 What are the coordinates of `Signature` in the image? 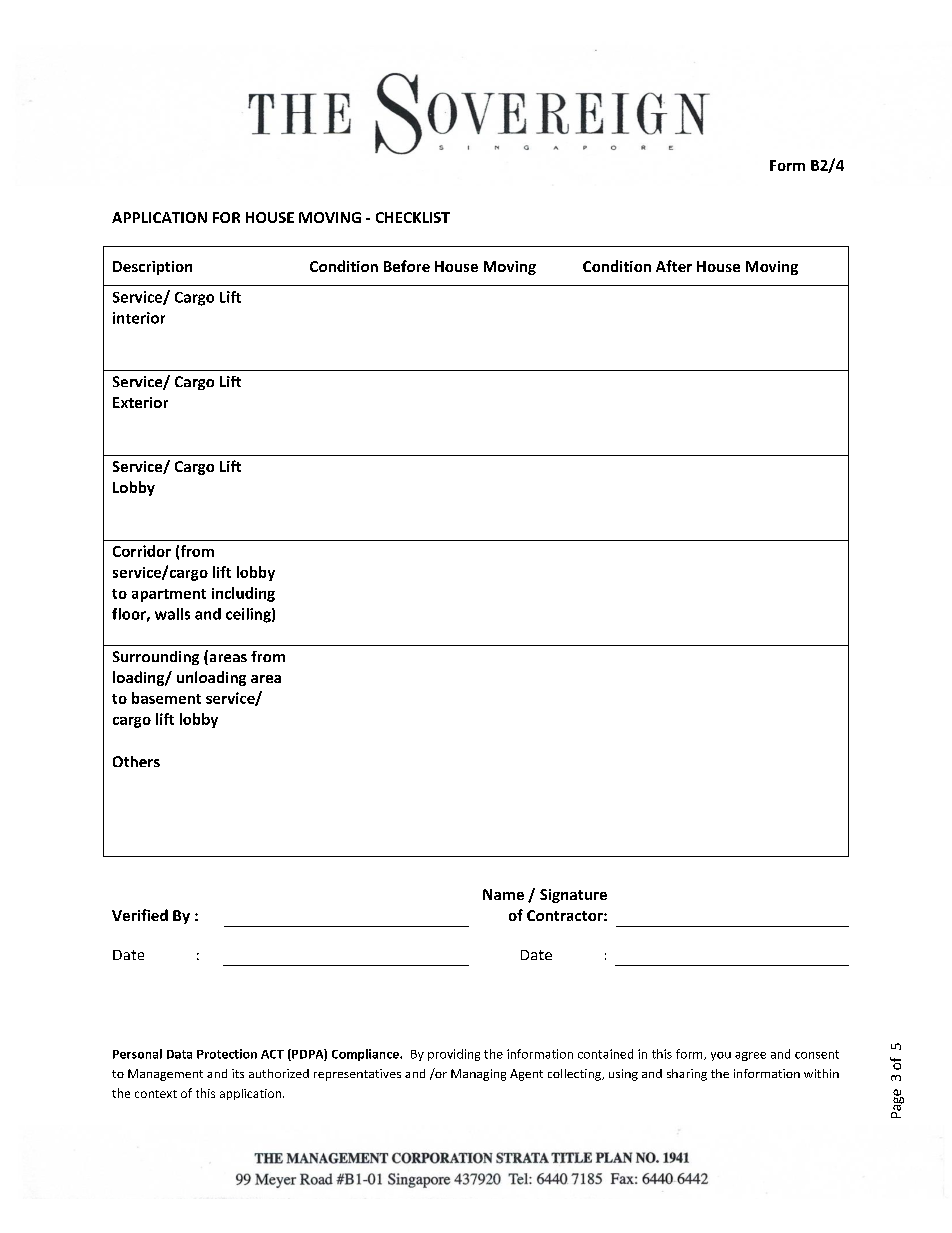 It's located at (573, 896).
